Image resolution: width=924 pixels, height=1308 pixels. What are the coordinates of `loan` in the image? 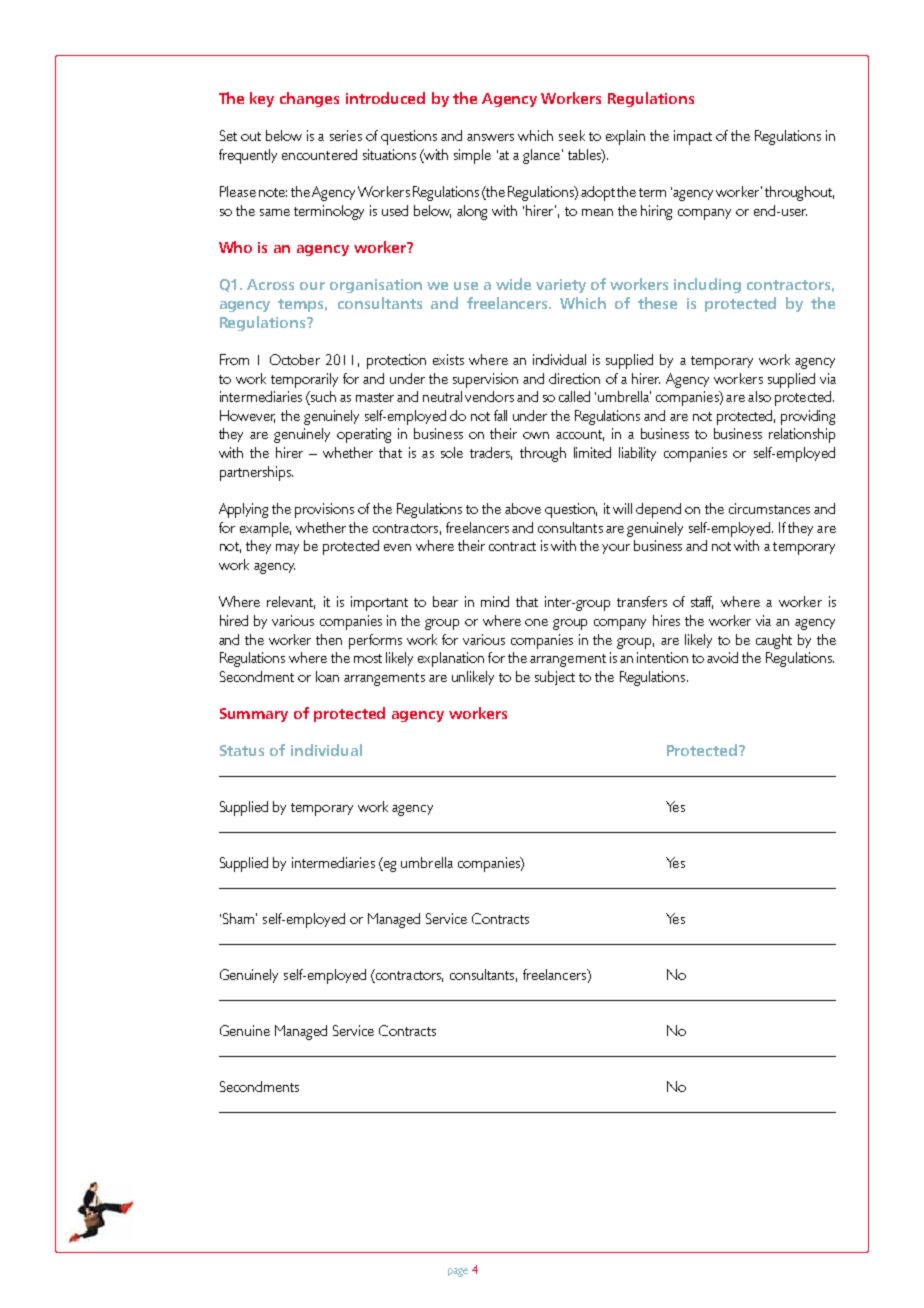 It's located at (327, 676).
